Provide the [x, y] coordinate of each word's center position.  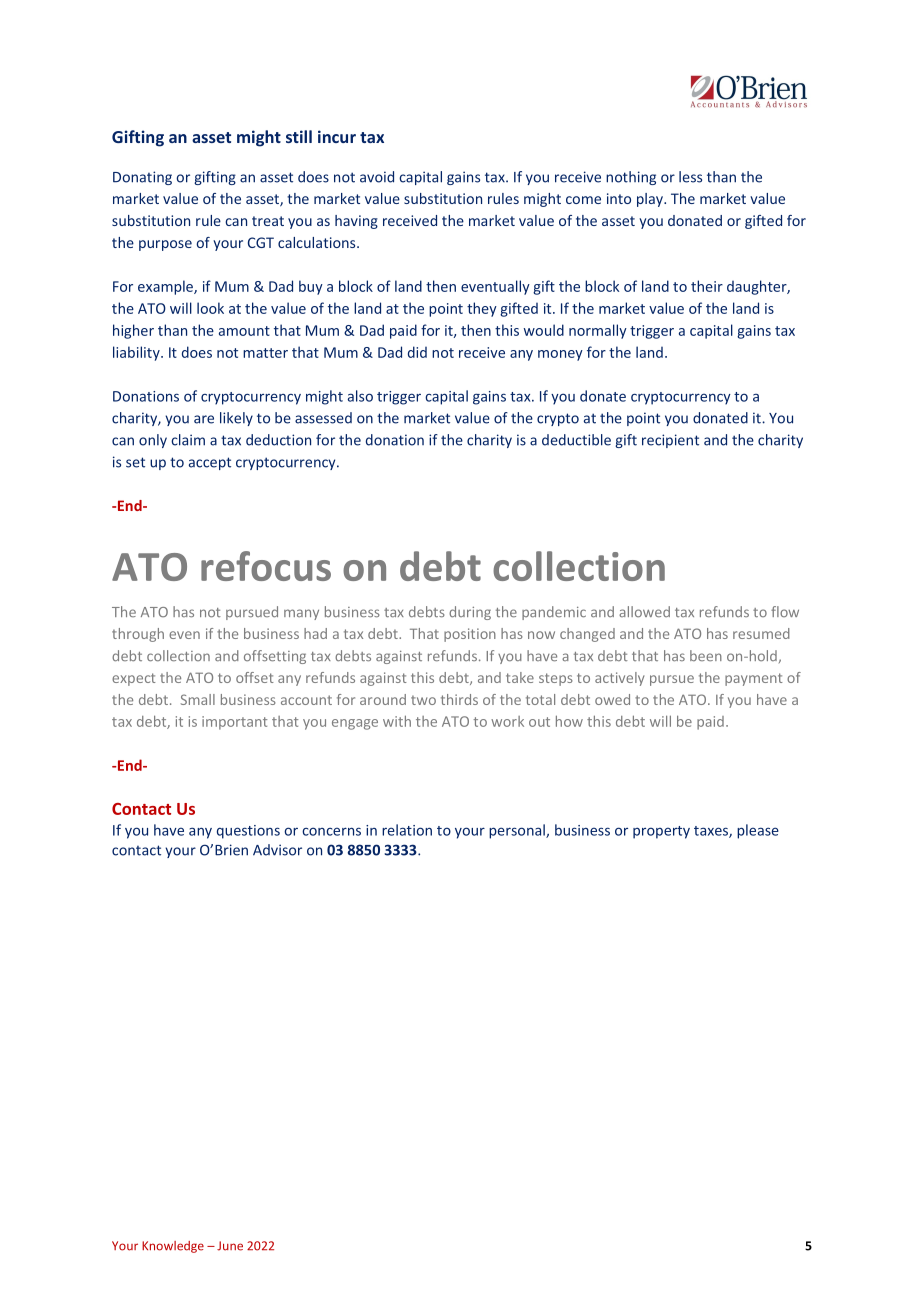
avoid [377, 177]
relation [407, 830]
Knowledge [173, 1247]
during [470, 613]
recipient [670, 441]
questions [248, 832]
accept [210, 463]
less [690, 177]
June [230, 1246]
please [758, 831]
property [661, 832]
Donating [142, 178]
